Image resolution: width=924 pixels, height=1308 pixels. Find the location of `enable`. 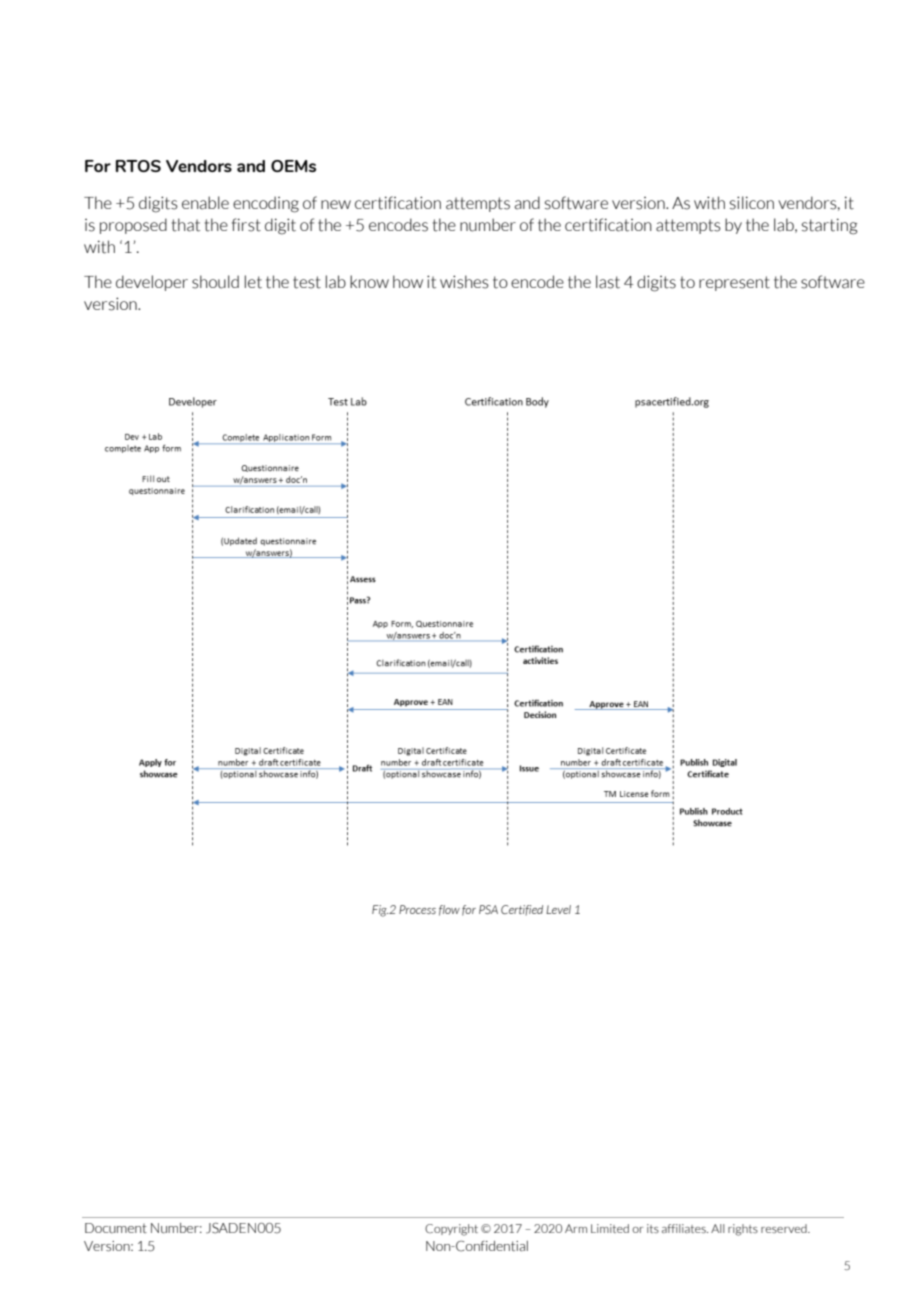

enable is located at coordinates (205, 203).
